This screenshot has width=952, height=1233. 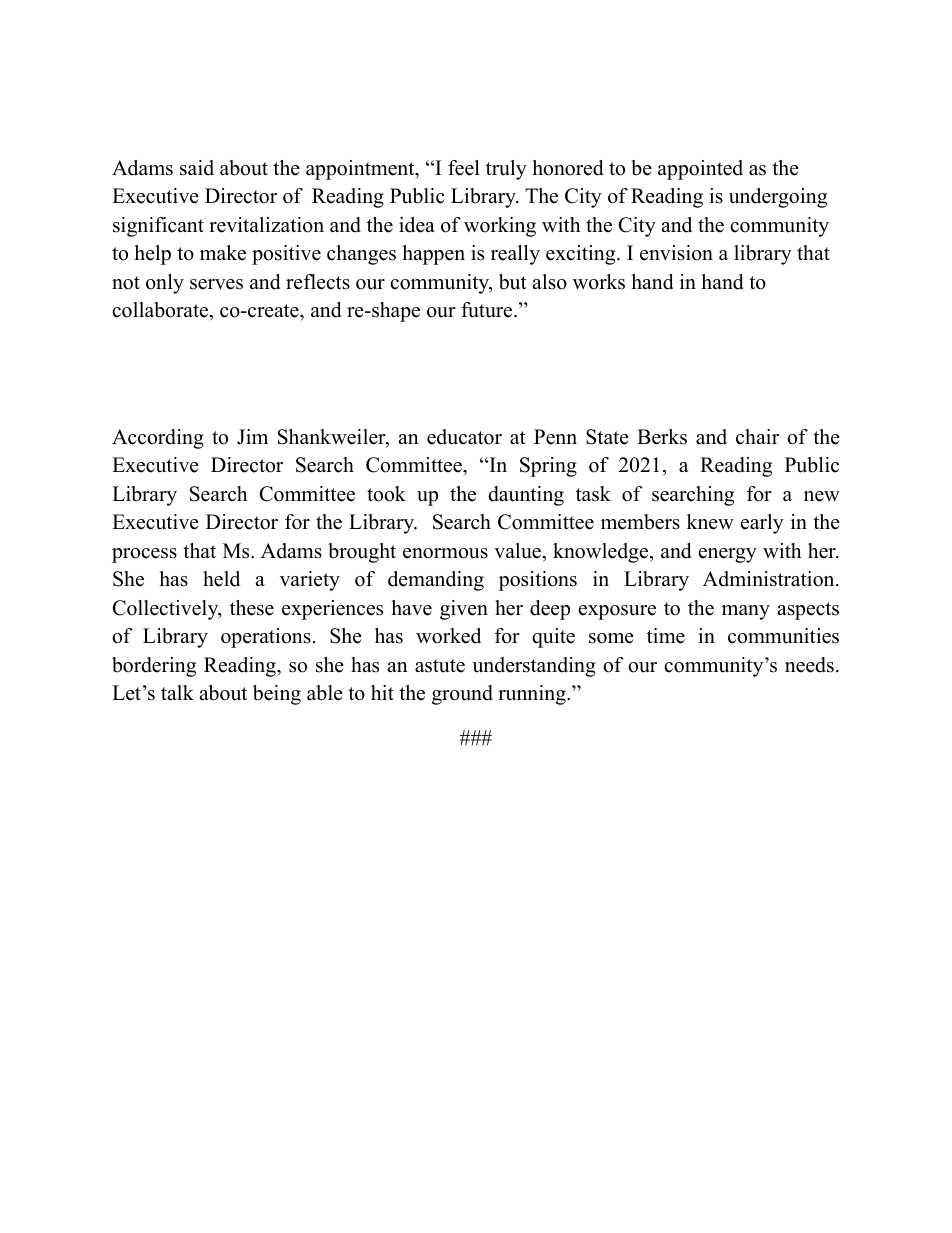 I want to click on ground, so click(x=462, y=695).
